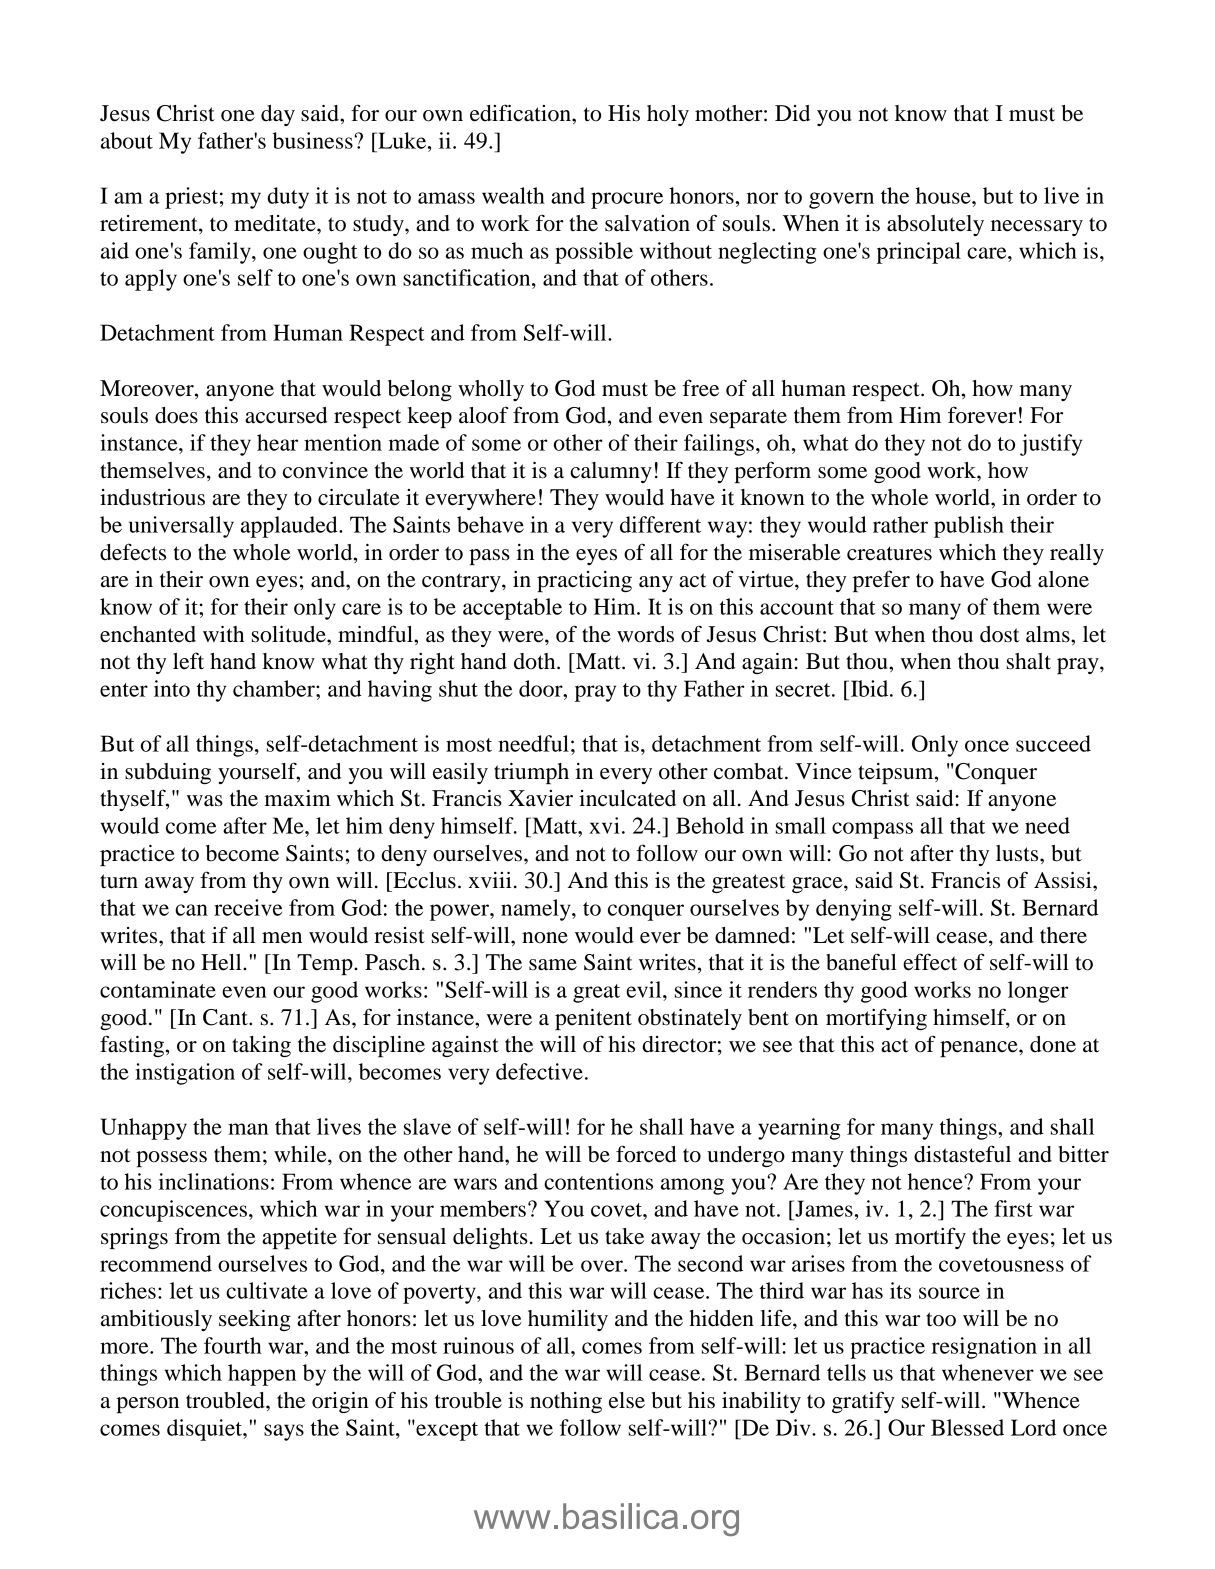 The width and height of the page is (1215, 1569). What do you see at coordinates (278, 115) in the page?
I see `day` at bounding box center [278, 115].
